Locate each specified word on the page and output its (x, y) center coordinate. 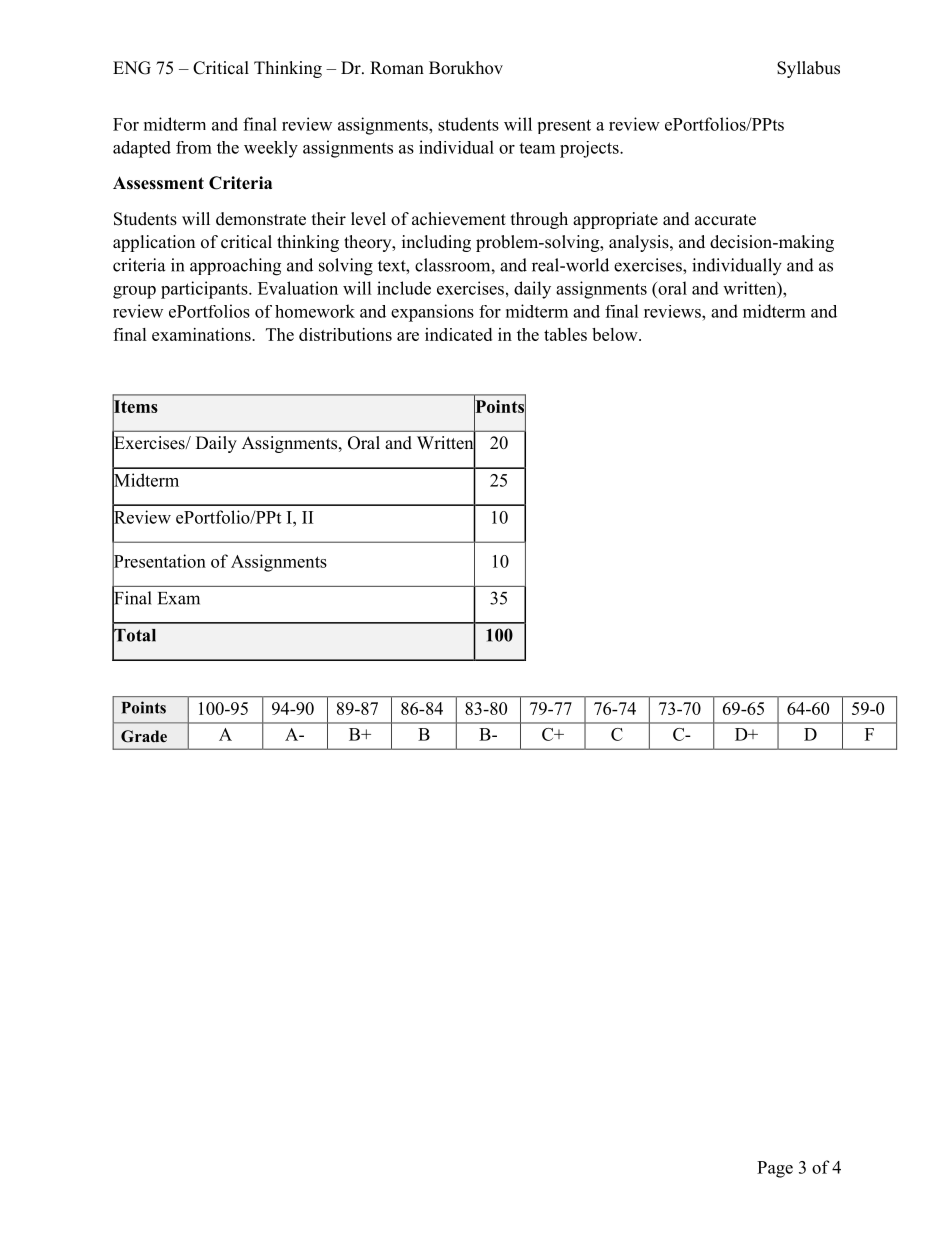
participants (205, 290)
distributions (345, 334)
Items (135, 407)
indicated (458, 334)
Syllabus (808, 69)
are (408, 336)
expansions (432, 313)
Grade (144, 736)
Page (775, 1169)
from (194, 147)
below (616, 334)
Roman (397, 68)
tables (565, 334)
